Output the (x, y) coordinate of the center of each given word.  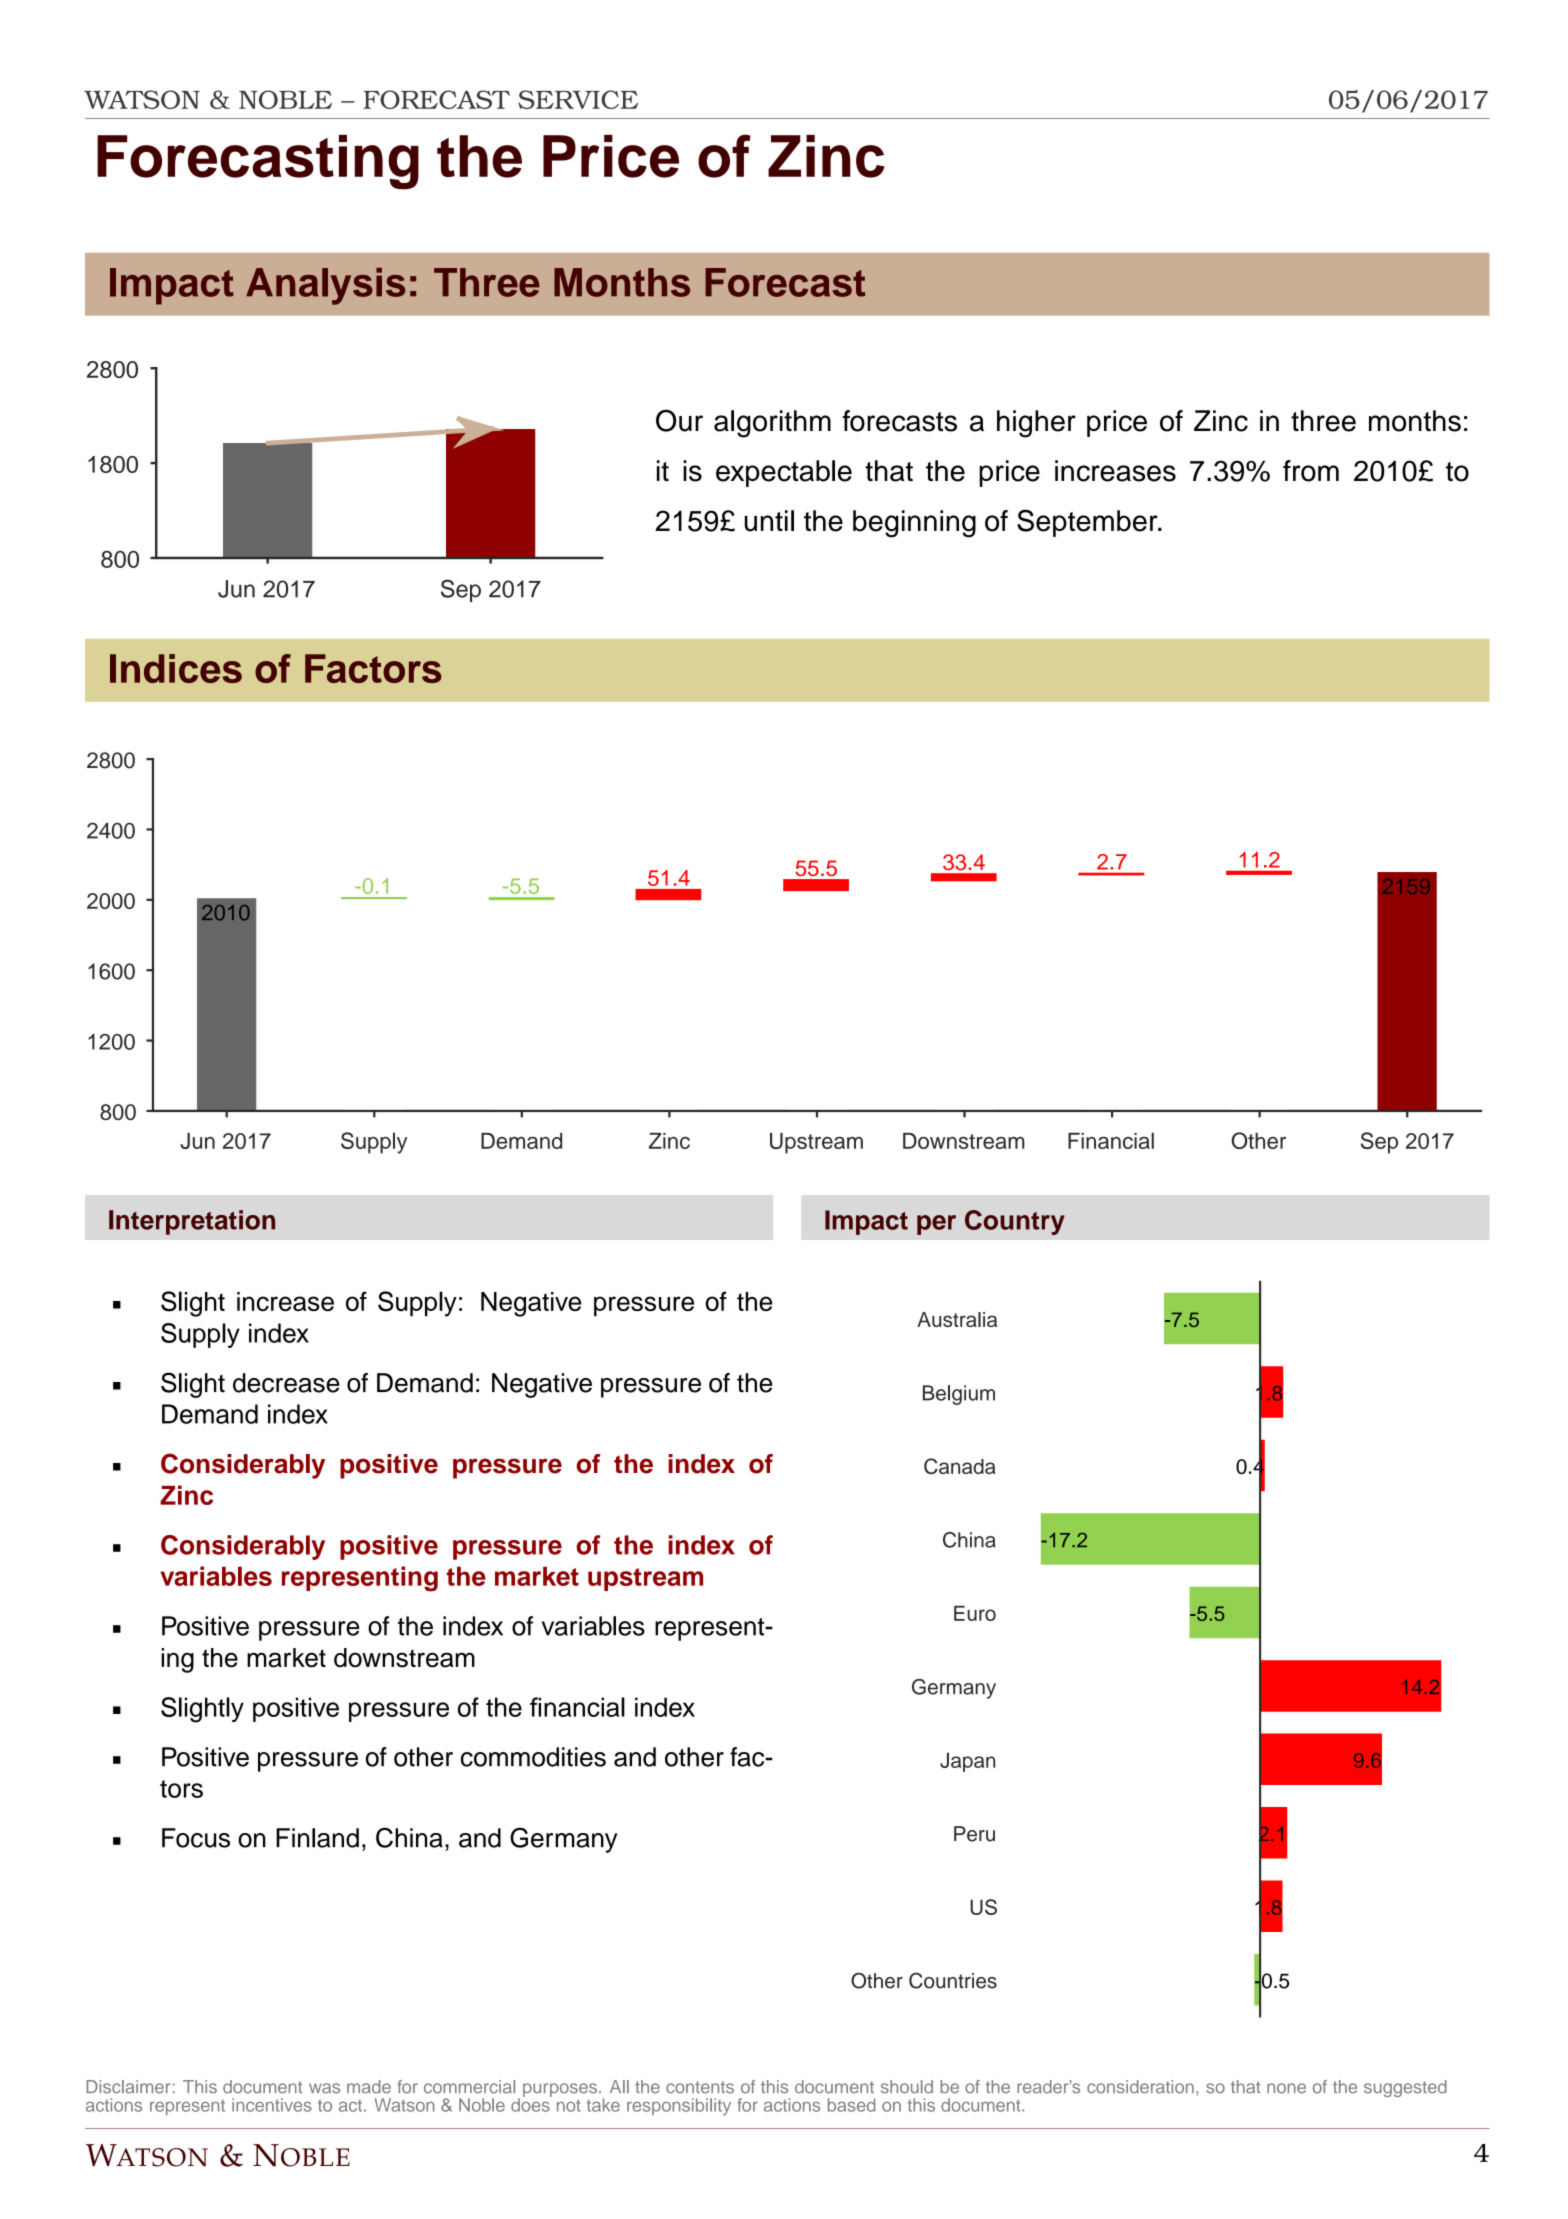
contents (700, 2087)
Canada (960, 1466)
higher (1036, 424)
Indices (176, 668)
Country (1015, 1222)
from (1311, 471)
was (324, 2088)
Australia (957, 1319)
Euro (975, 1613)
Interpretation (192, 1222)
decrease (286, 1383)
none (1286, 2088)
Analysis (325, 286)
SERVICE (578, 99)
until (769, 521)
